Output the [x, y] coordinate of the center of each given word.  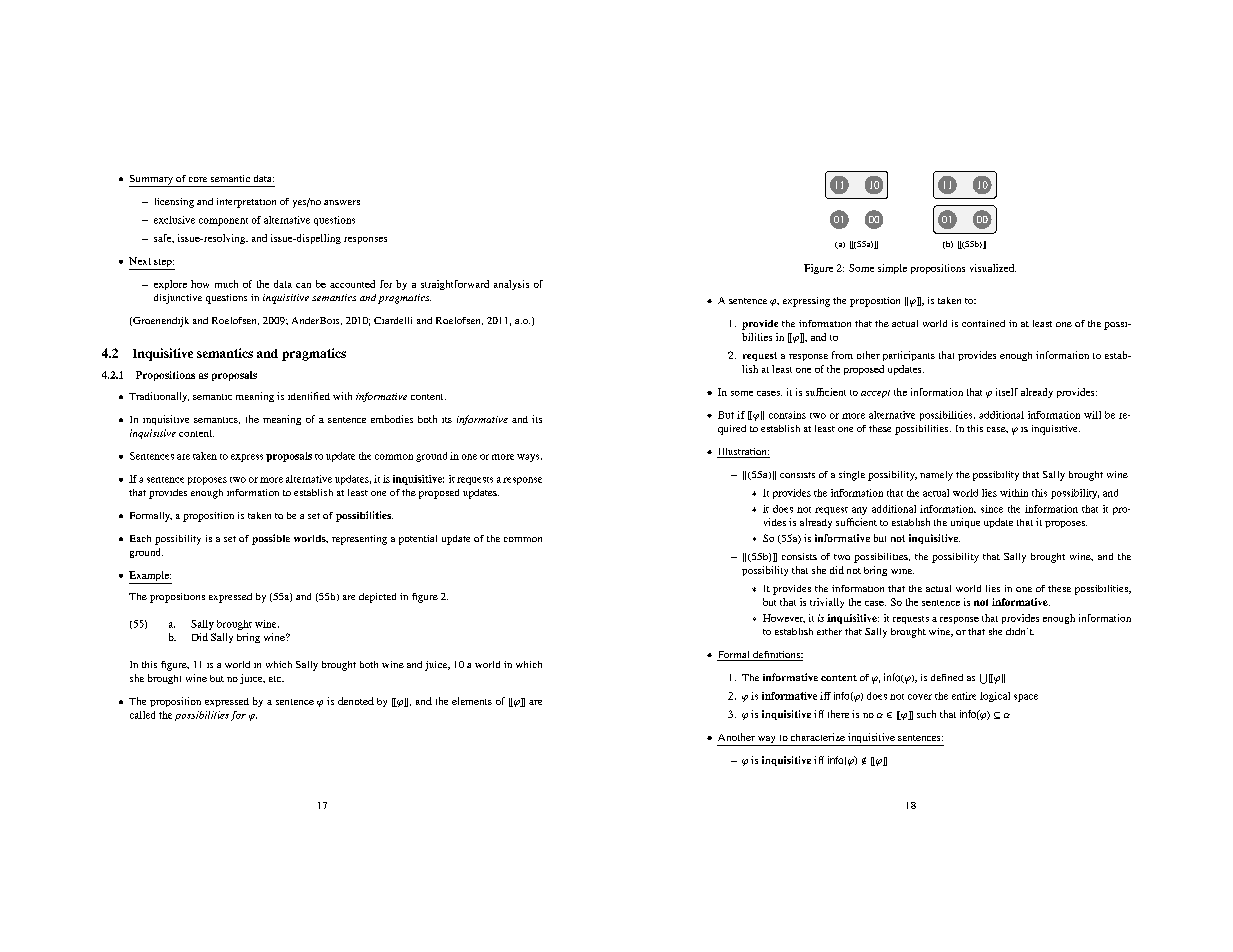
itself [1007, 392]
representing [359, 540]
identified [309, 396]
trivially [827, 603]
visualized [993, 268]
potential [418, 540]
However [784, 618]
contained [983, 323]
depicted [377, 598]
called [142, 715]
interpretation [246, 203]
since [992, 509]
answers [342, 202]
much [226, 284]
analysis [511, 285]
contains [787, 415]
